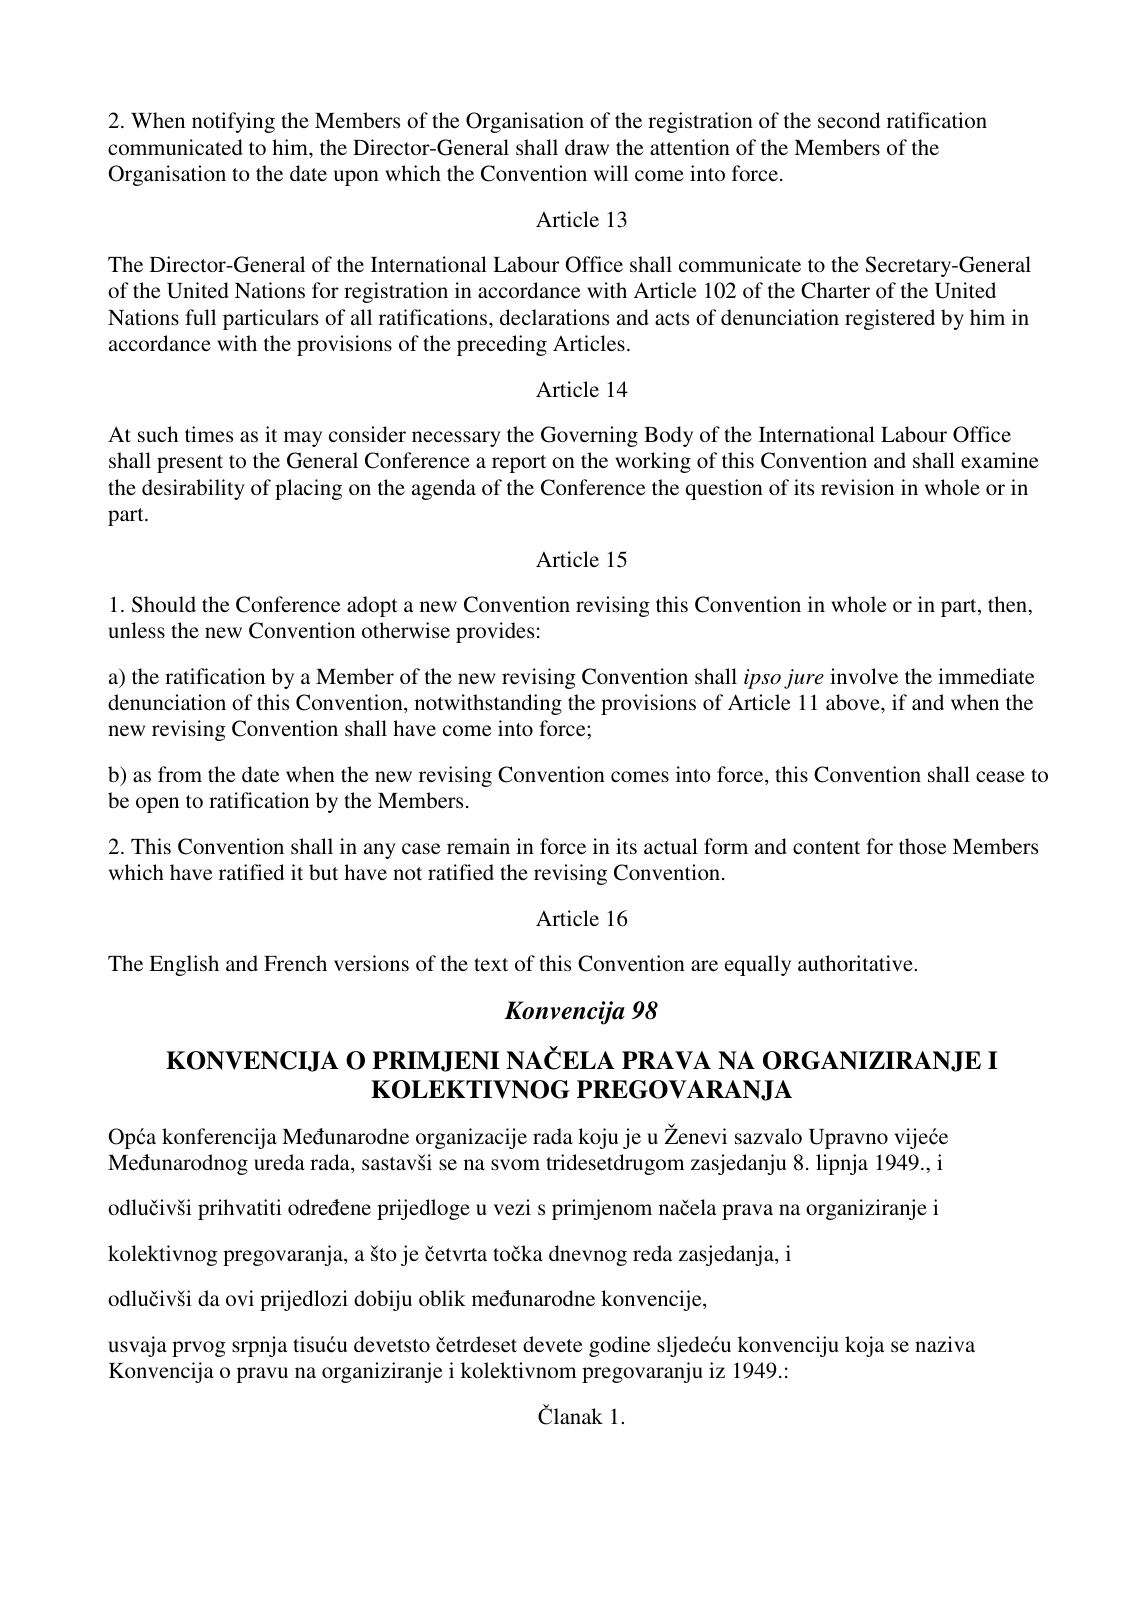 The image size is (1137, 1608). I want to click on examine, so click(1000, 460).
